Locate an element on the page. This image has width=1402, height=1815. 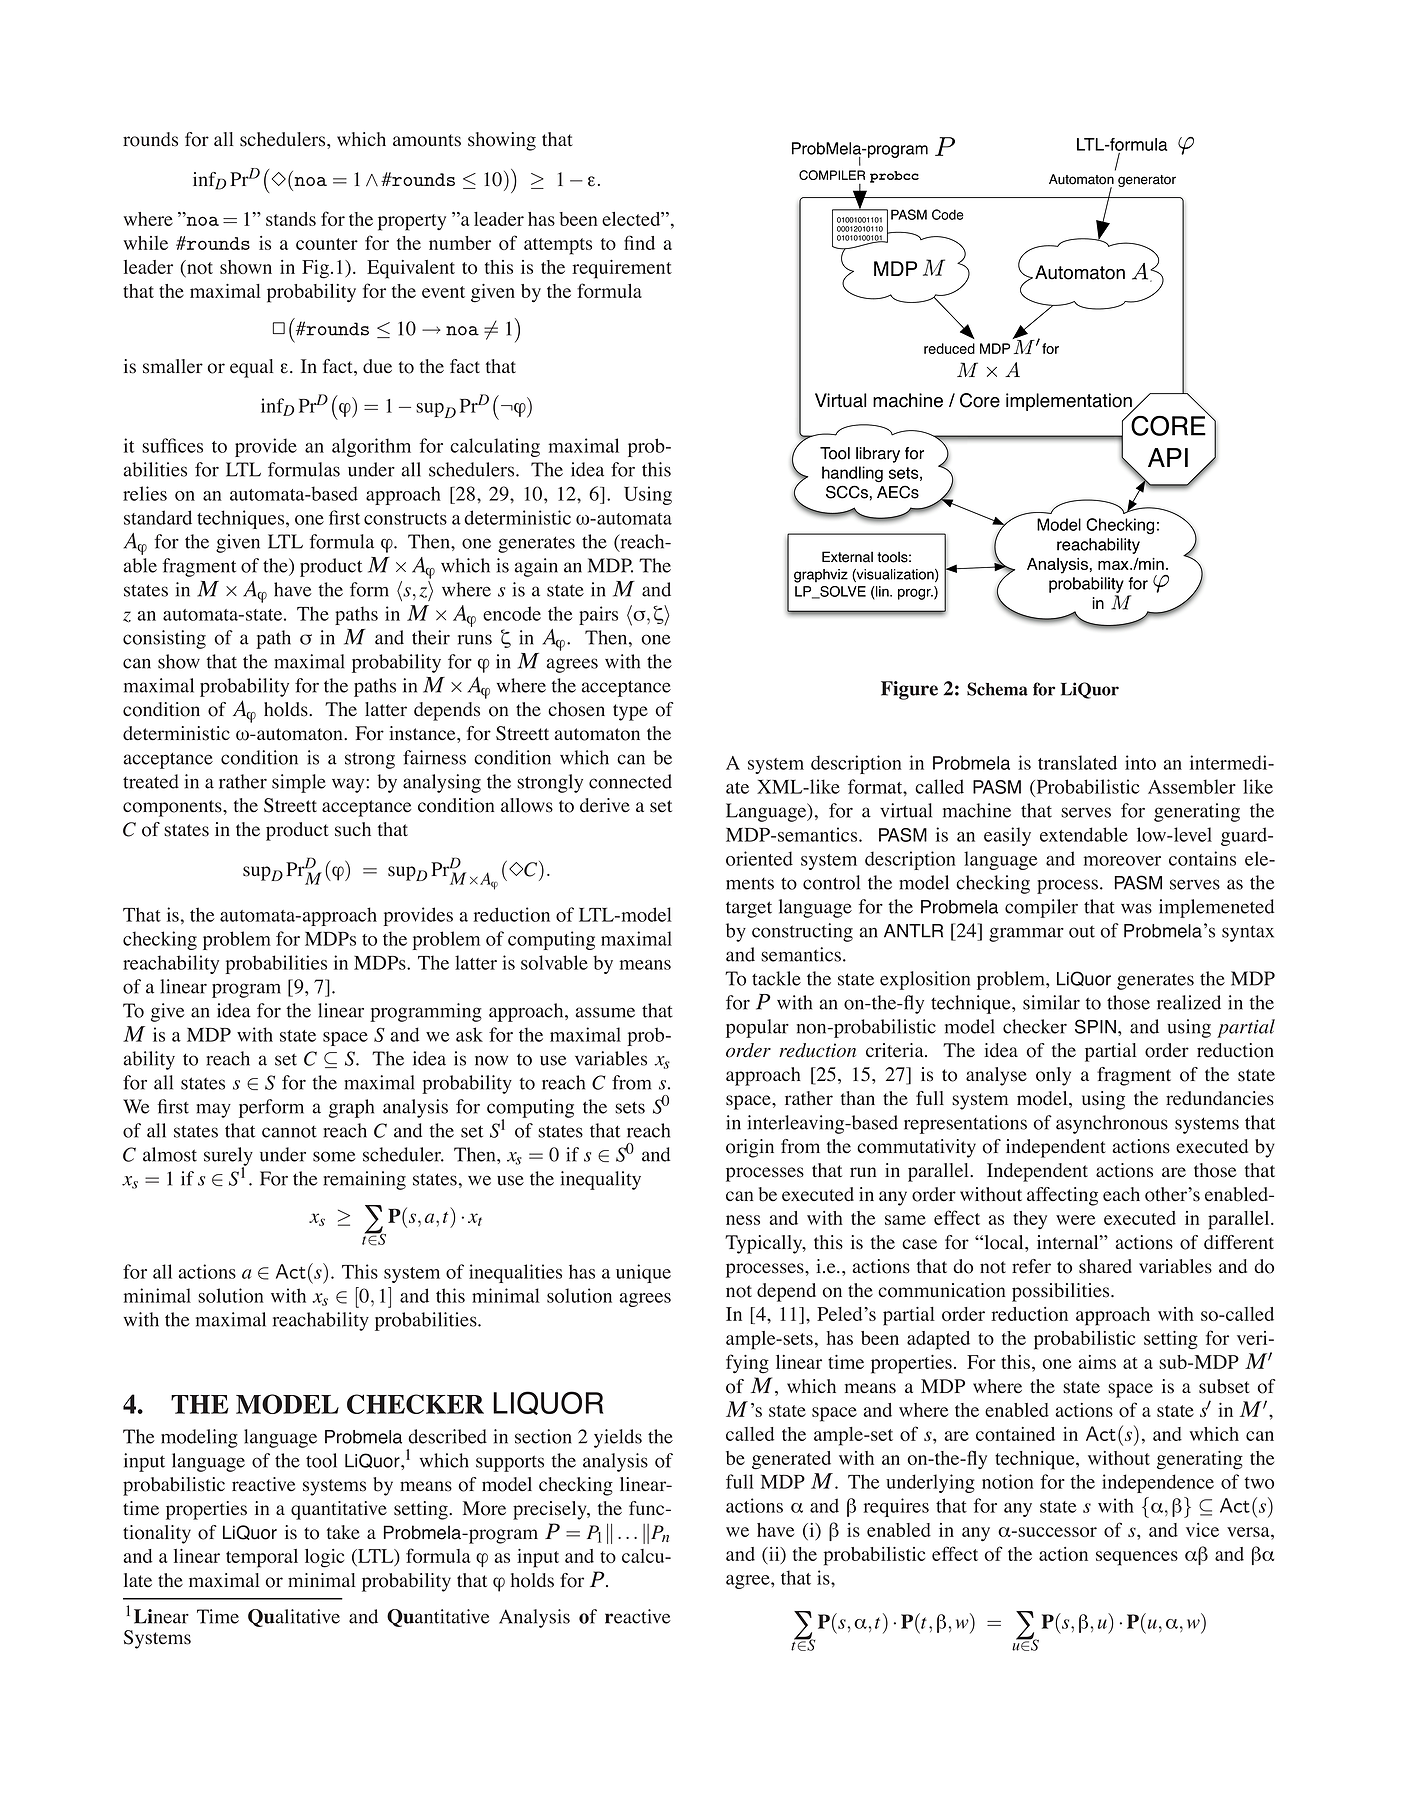
requirement is located at coordinates (622, 269).
